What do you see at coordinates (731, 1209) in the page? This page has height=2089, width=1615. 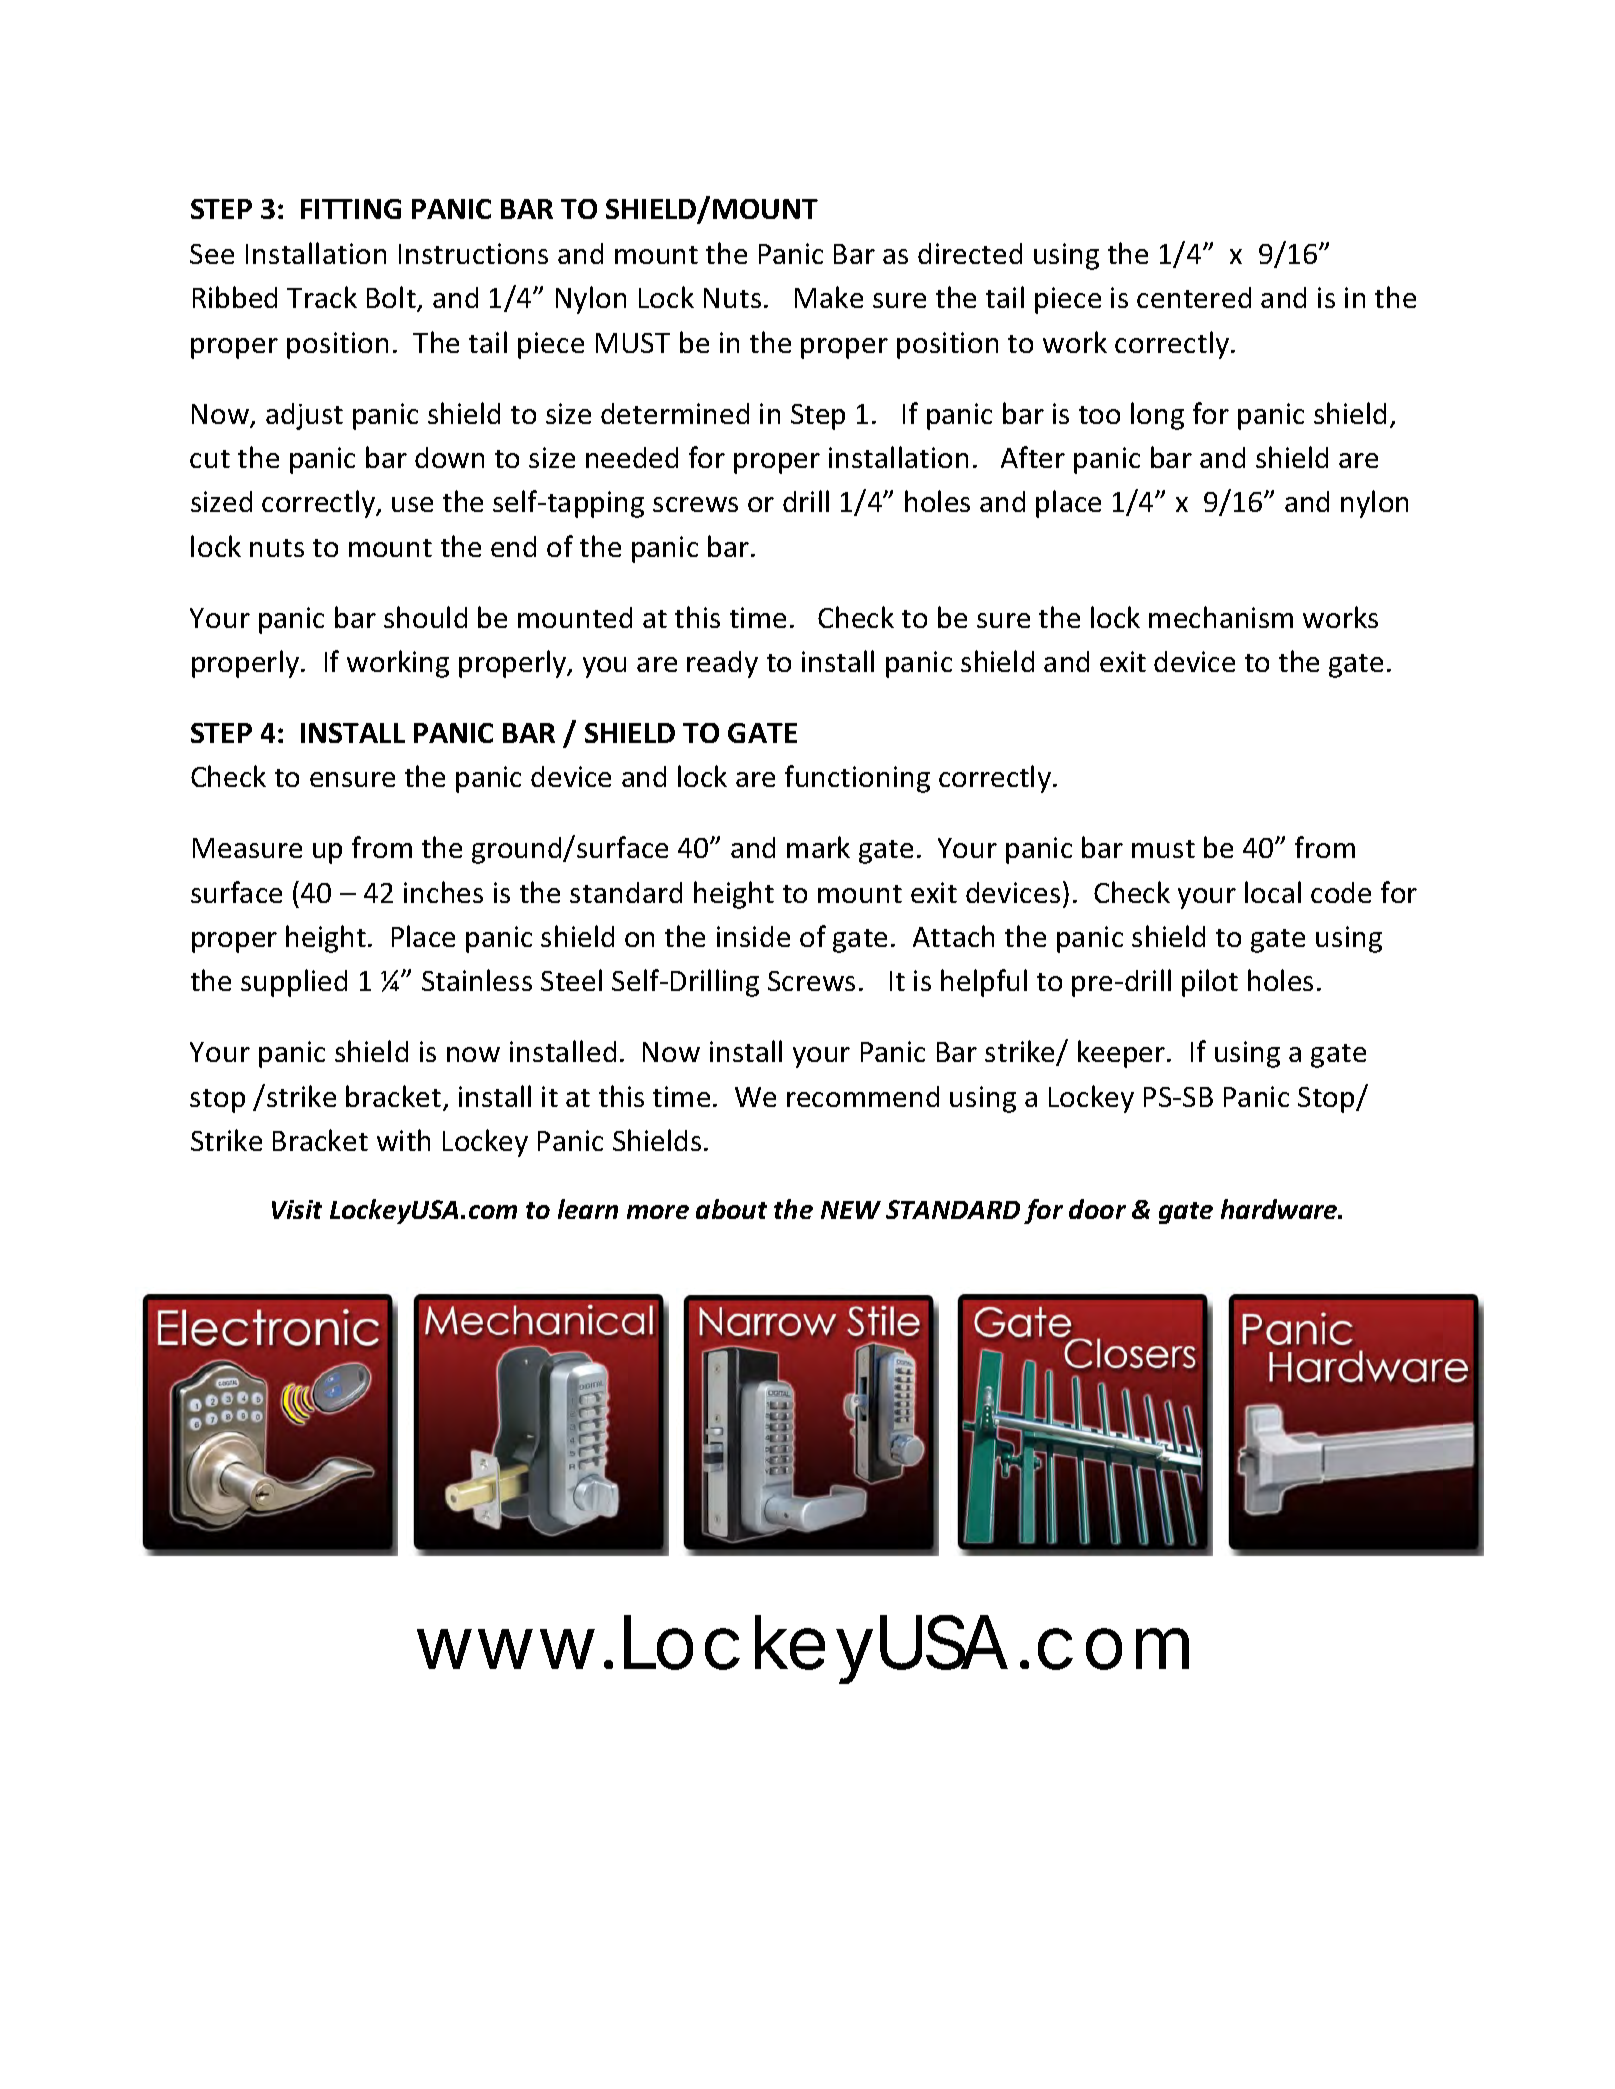 I see `about` at bounding box center [731, 1209].
